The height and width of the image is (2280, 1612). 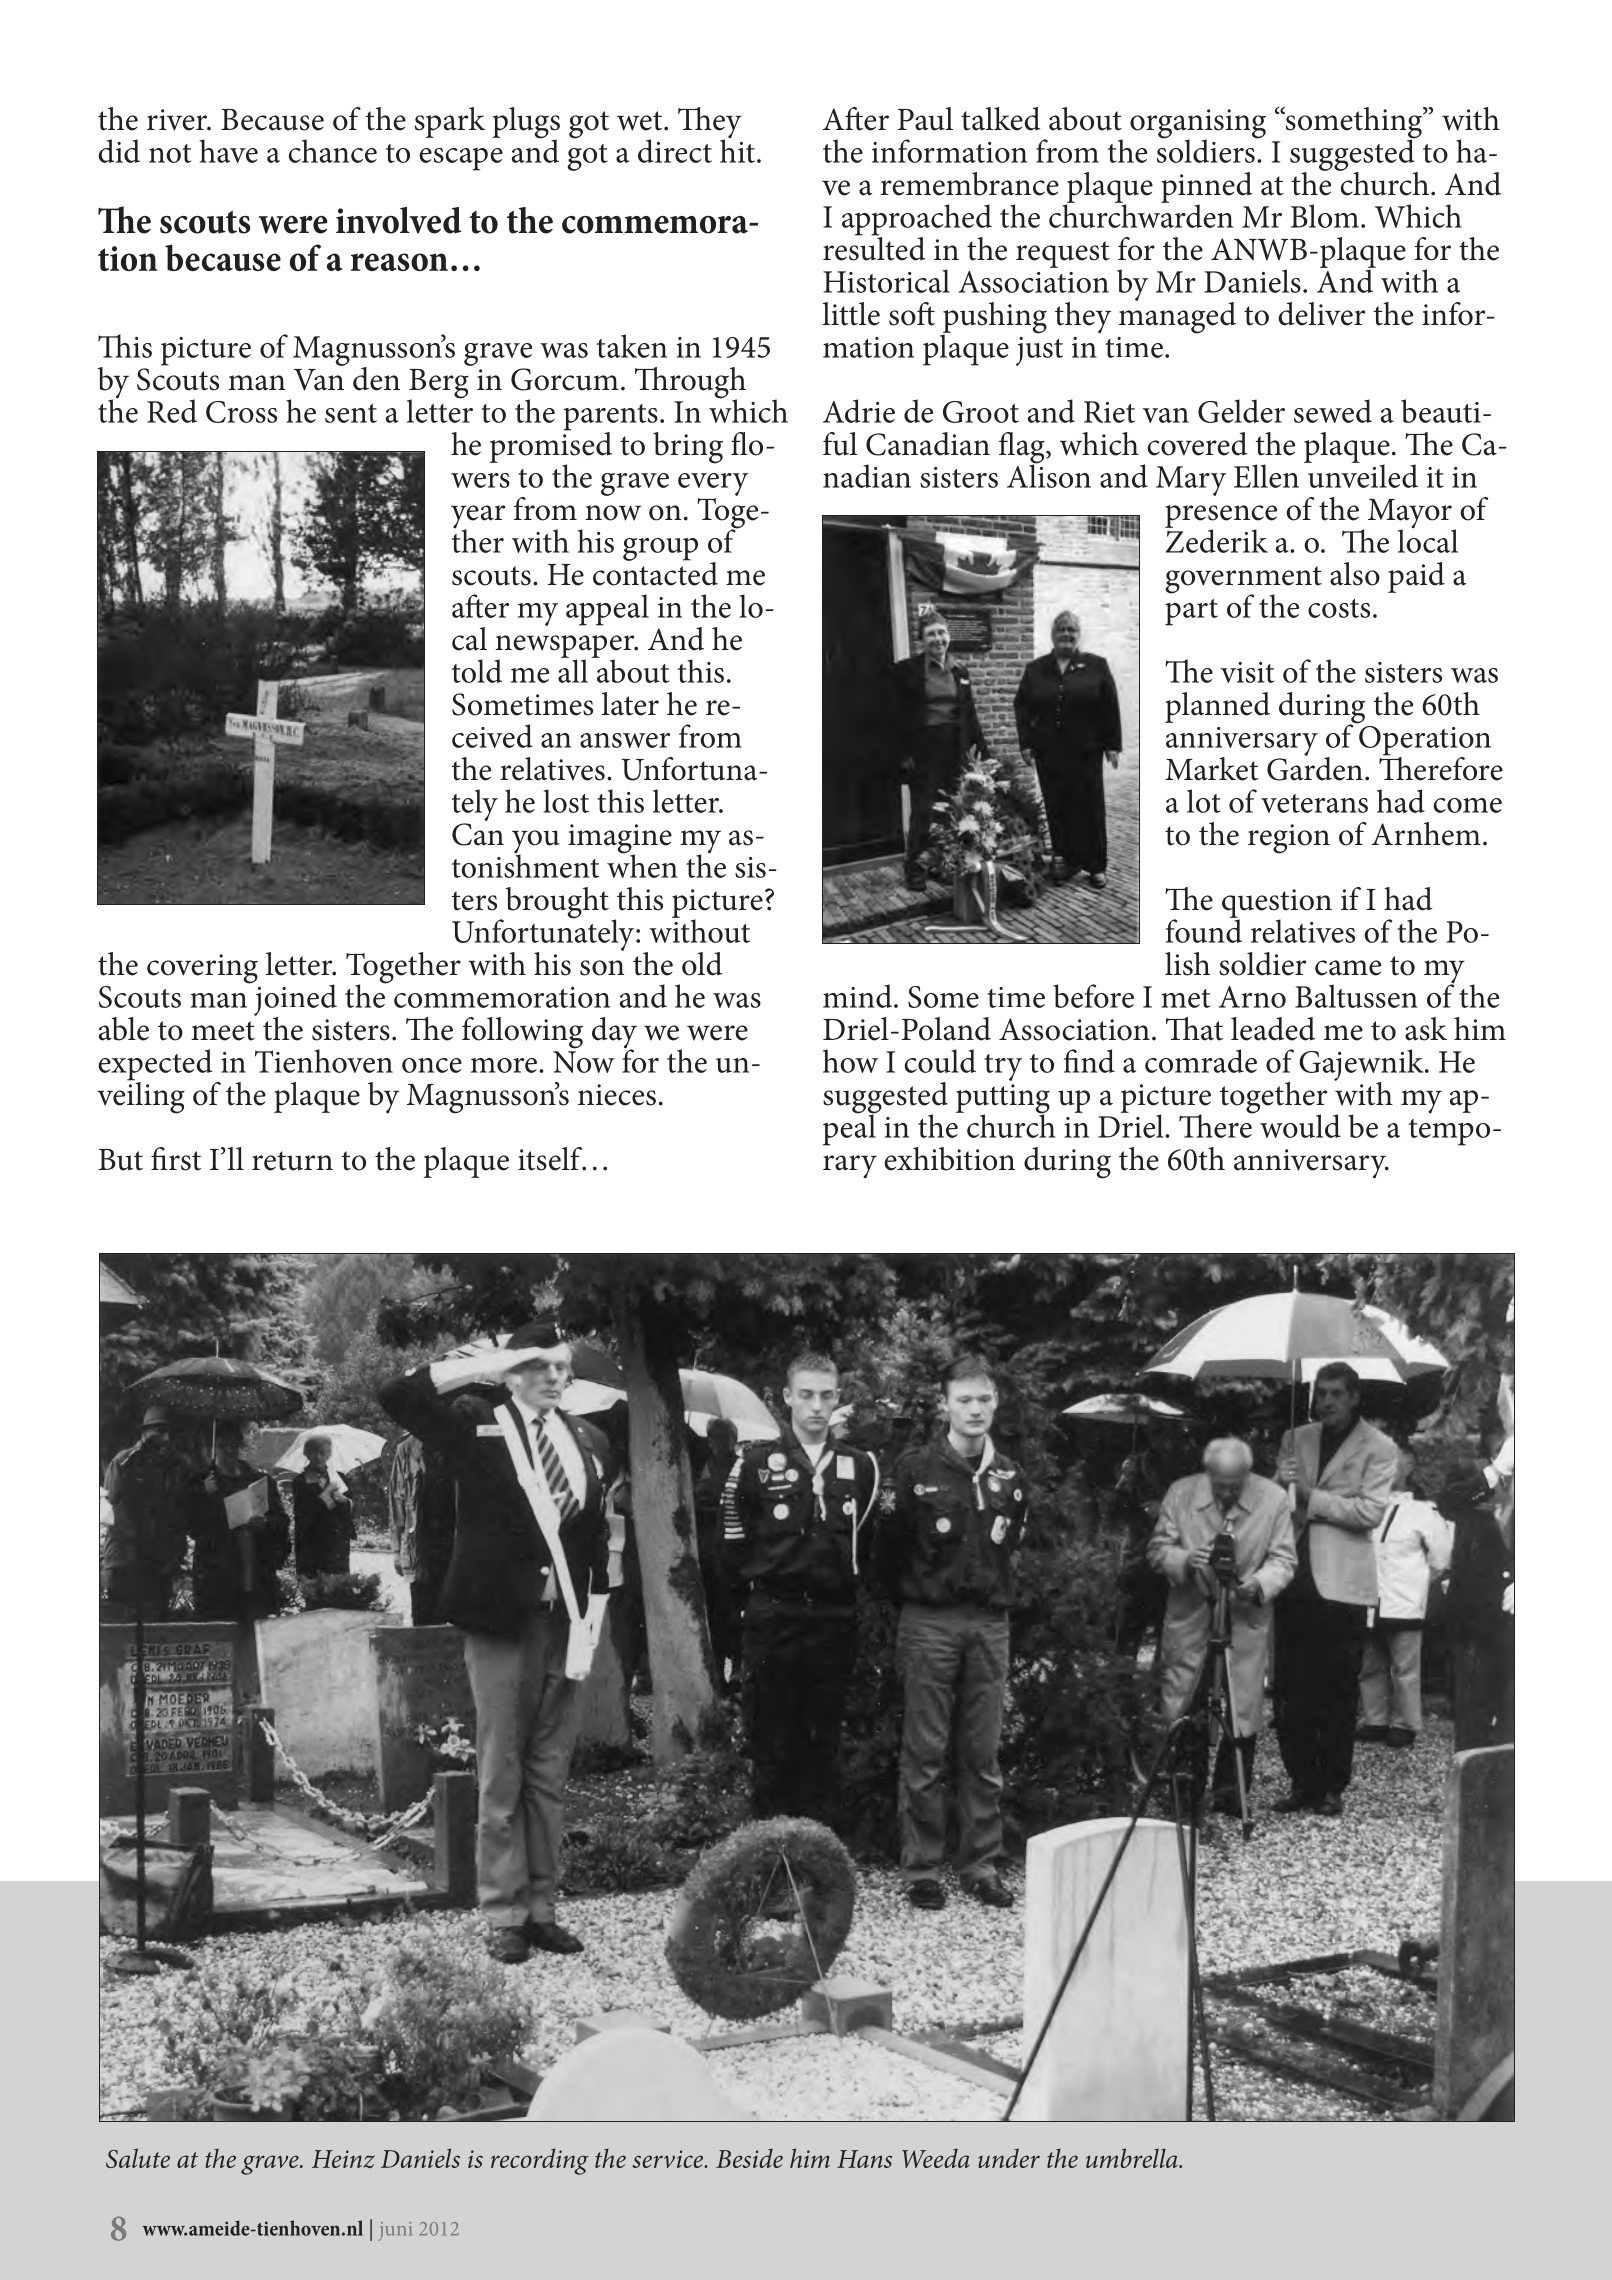 I want to click on first, so click(x=176, y=1159).
